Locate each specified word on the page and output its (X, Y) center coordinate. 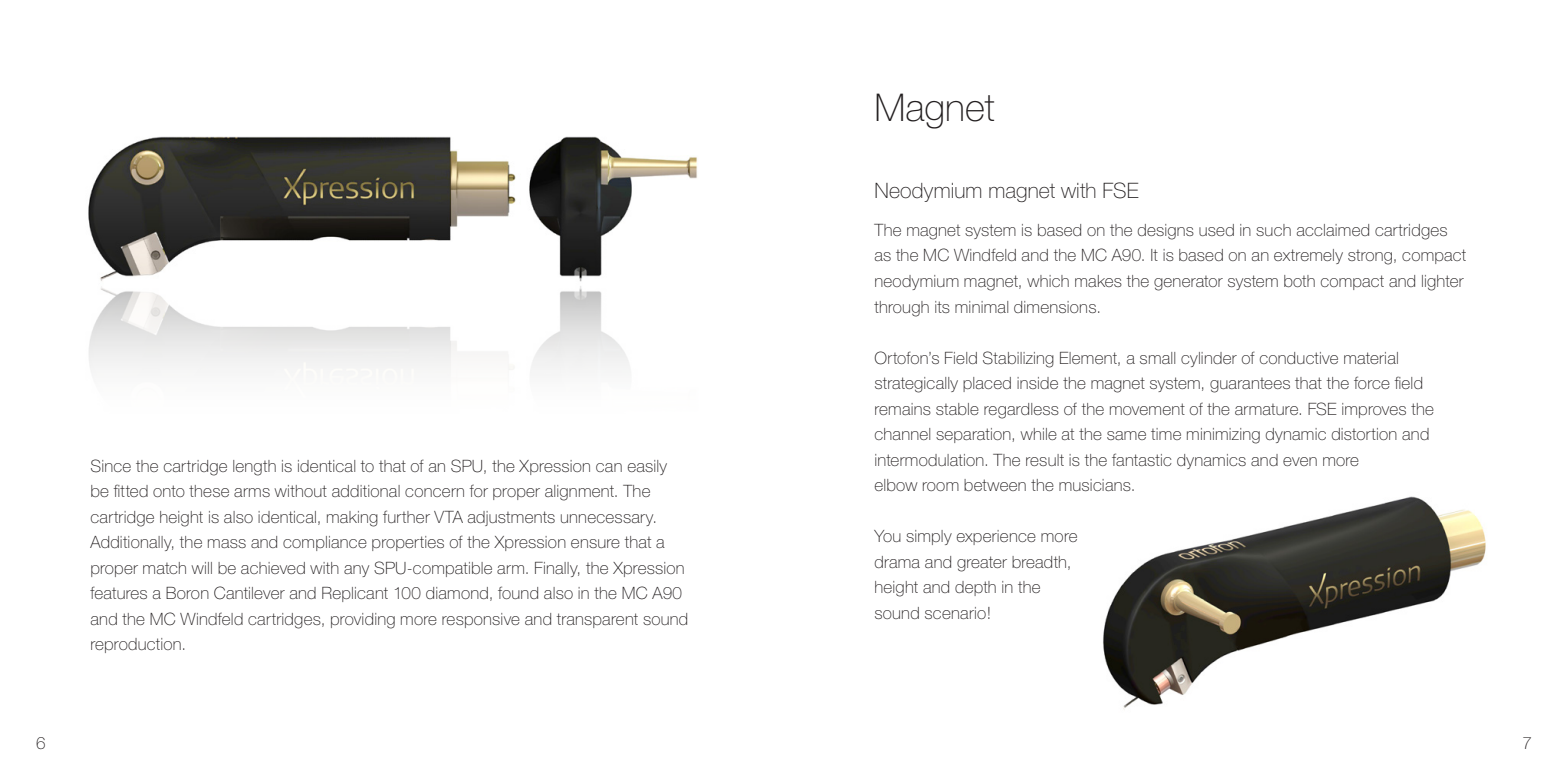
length (254, 468)
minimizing (1223, 436)
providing (363, 621)
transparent (597, 620)
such (1273, 230)
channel (902, 434)
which (1048, 281)
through (901, 309)
